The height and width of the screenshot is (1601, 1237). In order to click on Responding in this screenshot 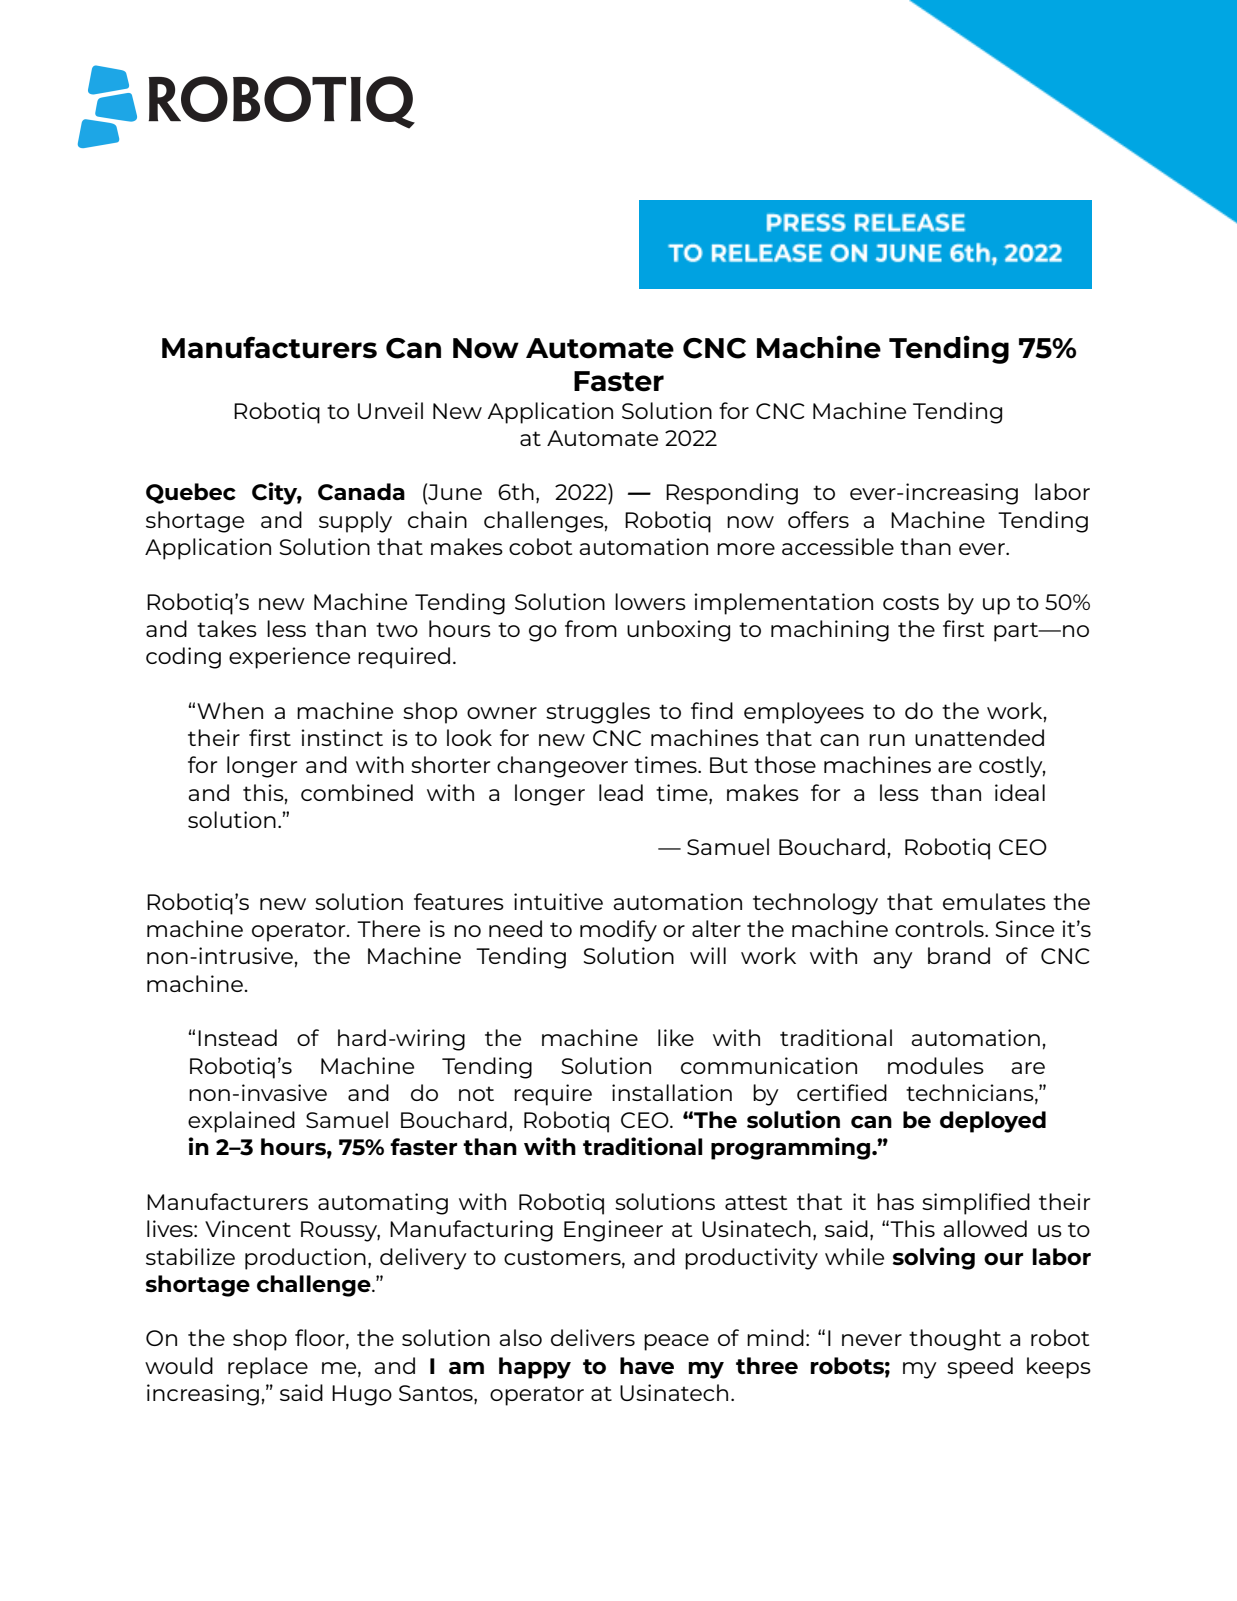, I will do `click(732, 494)`.
